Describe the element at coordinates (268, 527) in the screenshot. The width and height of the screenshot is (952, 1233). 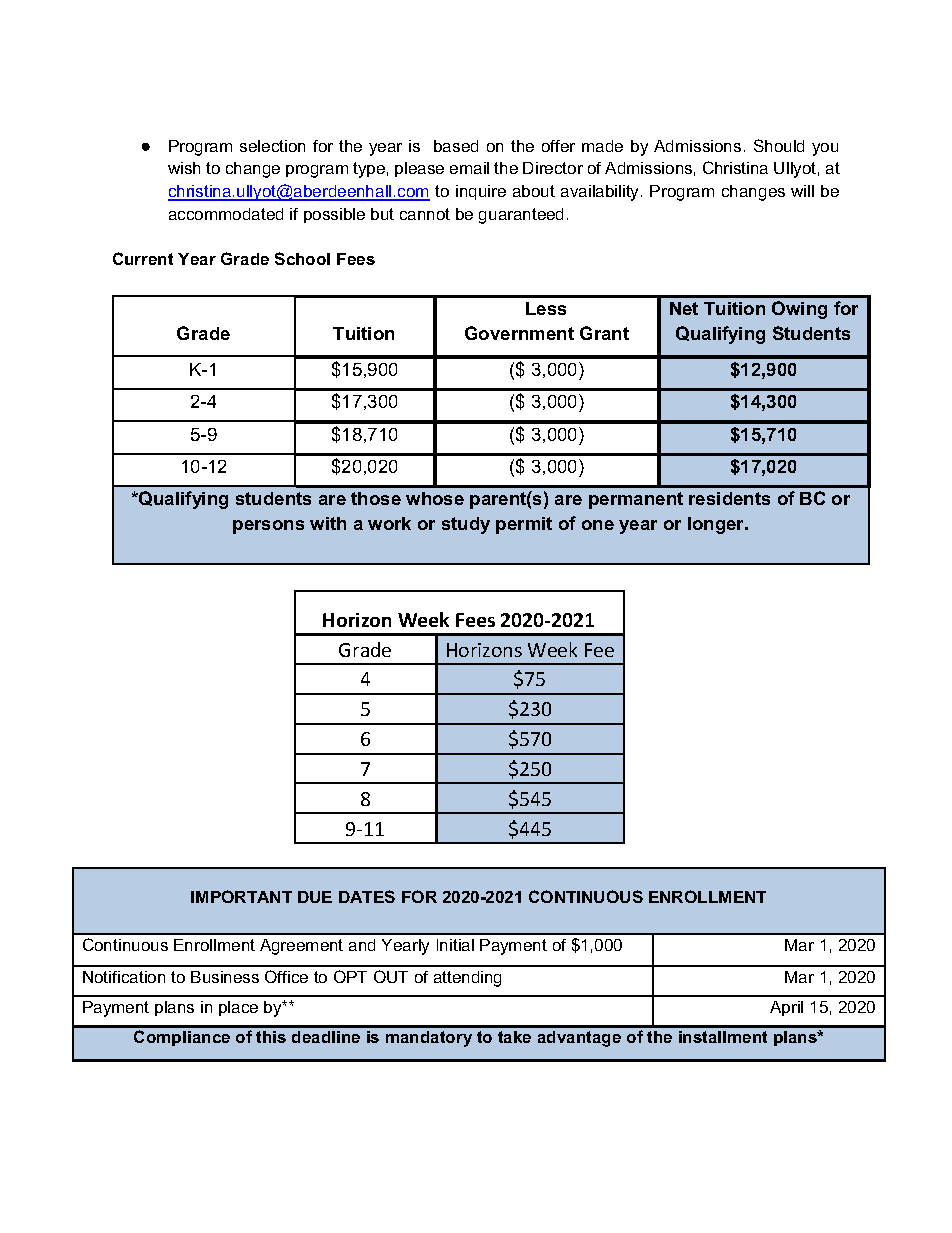
I see `persons` at that location.
